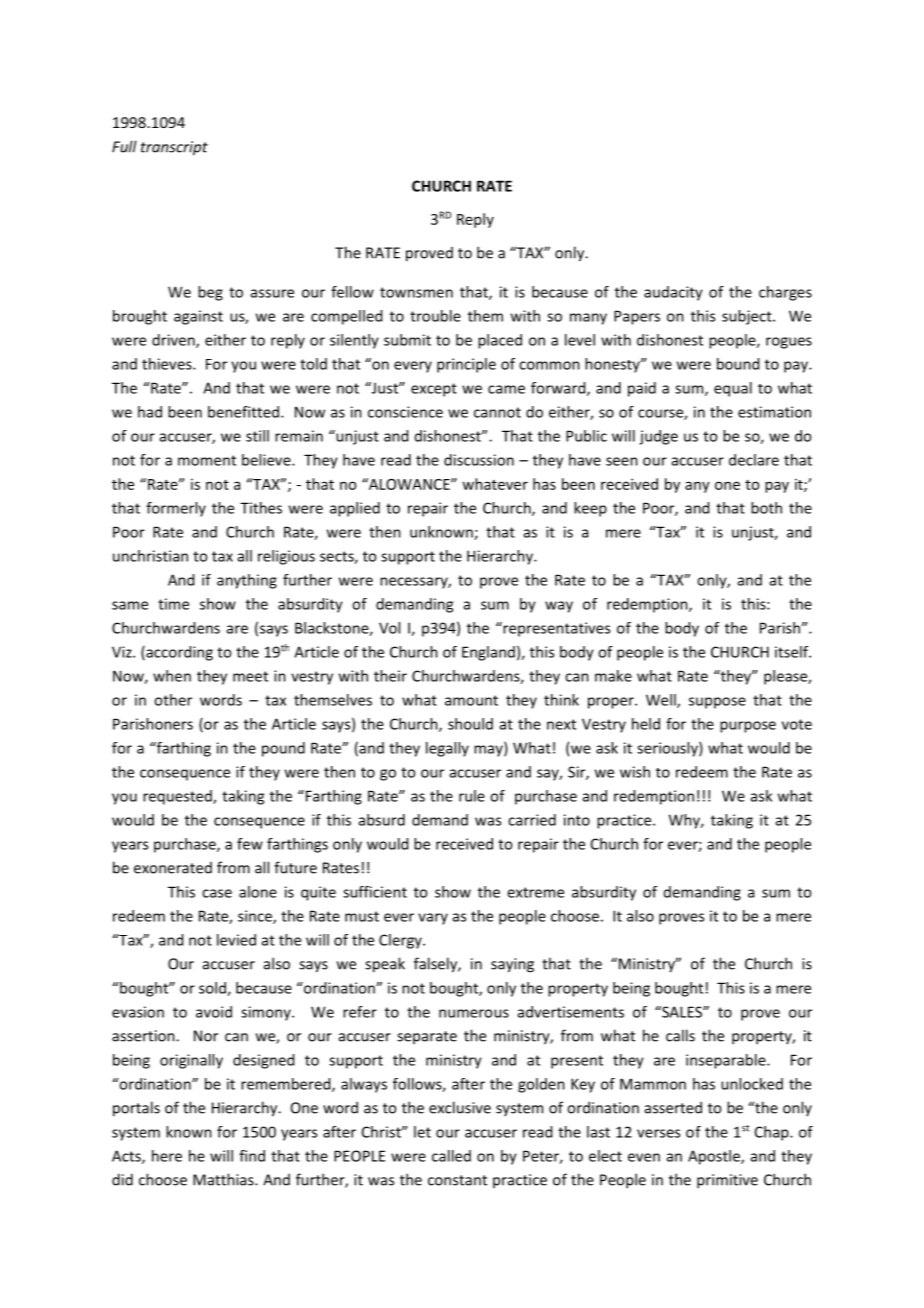 Image resolution: width=924 pixels, height=1308 pixels. I want to click on trouble, so click(435, 316).
